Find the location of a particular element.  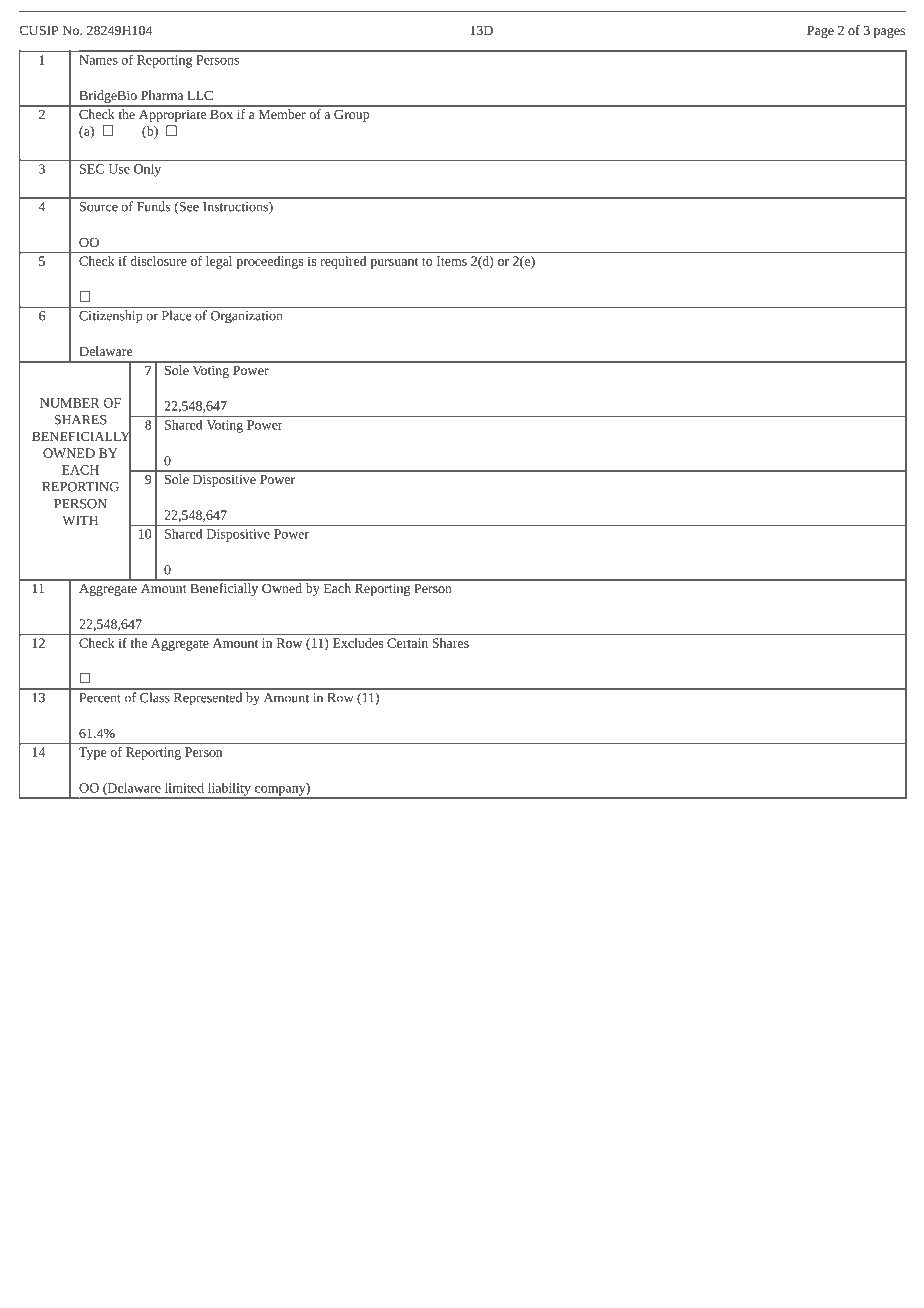

Member is located at coordinates (282, 114).
